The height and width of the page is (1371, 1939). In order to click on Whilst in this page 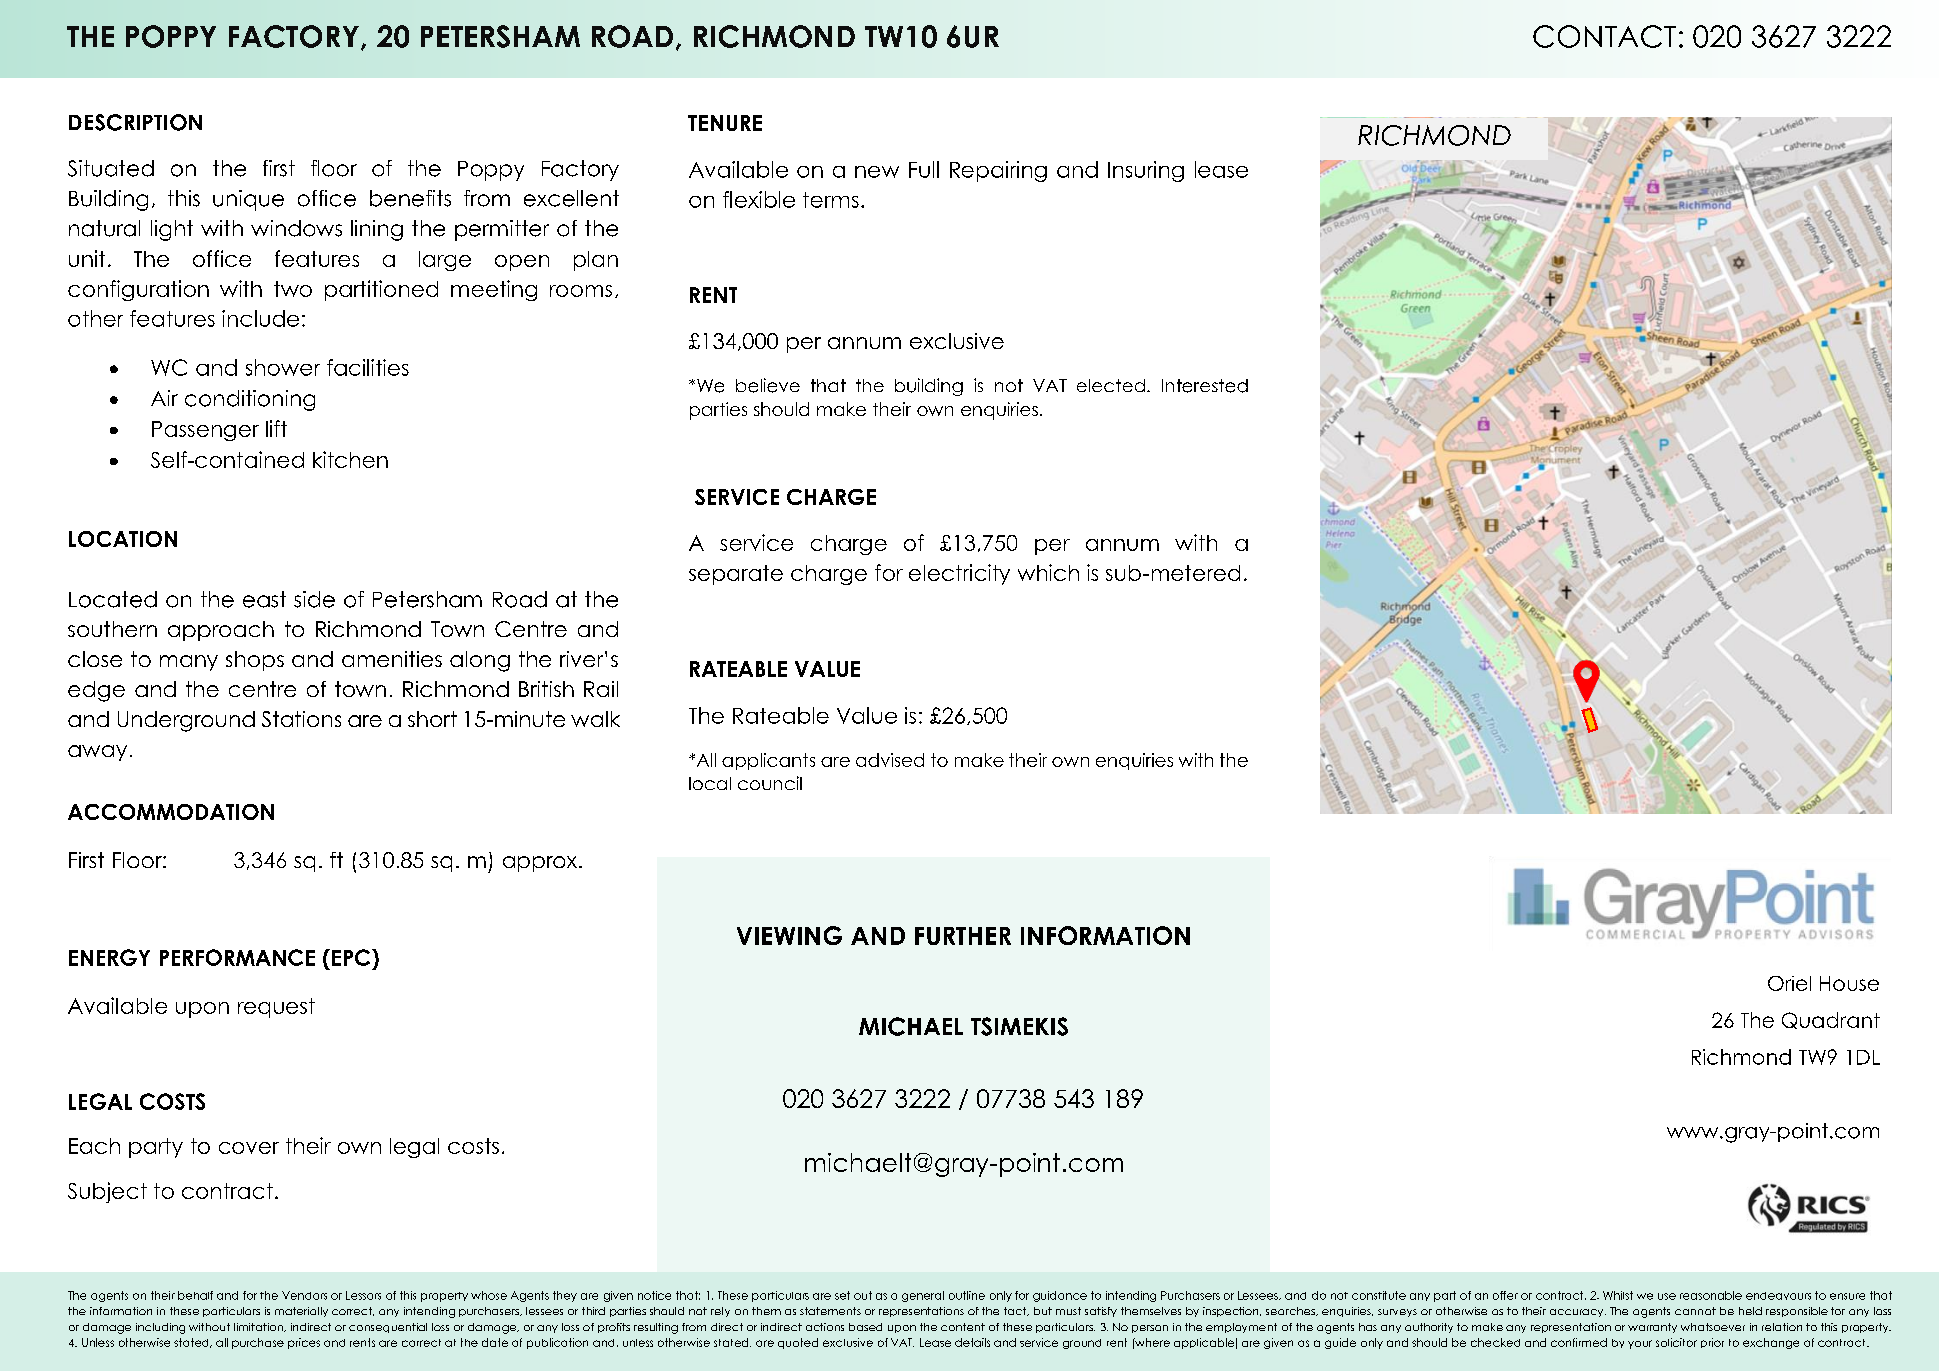, I will do `click(1618, 1295)`.
